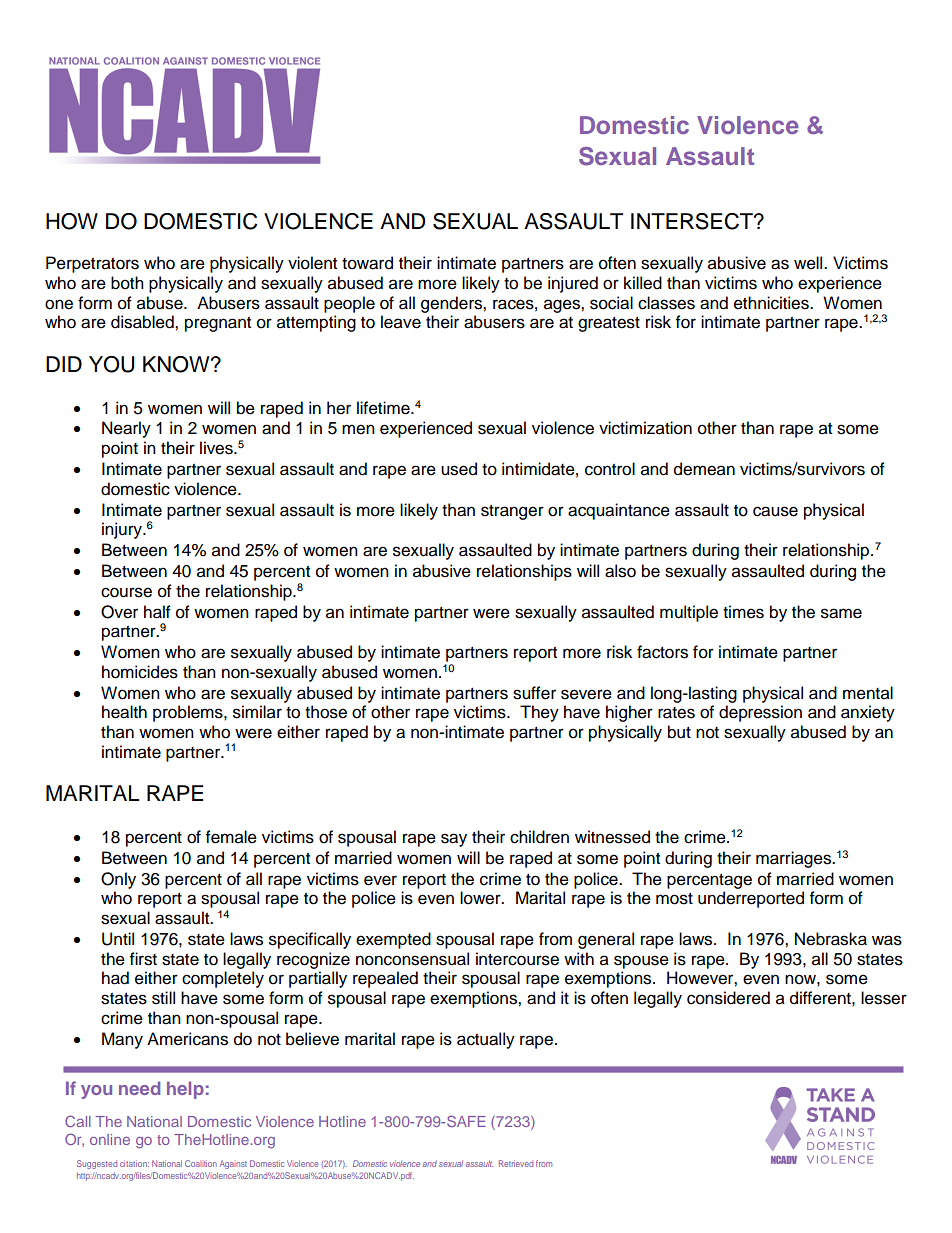  What do you see at coordinates (775, 511) in the screenshot?
I see `cause` at bounding box center [775, 511].
